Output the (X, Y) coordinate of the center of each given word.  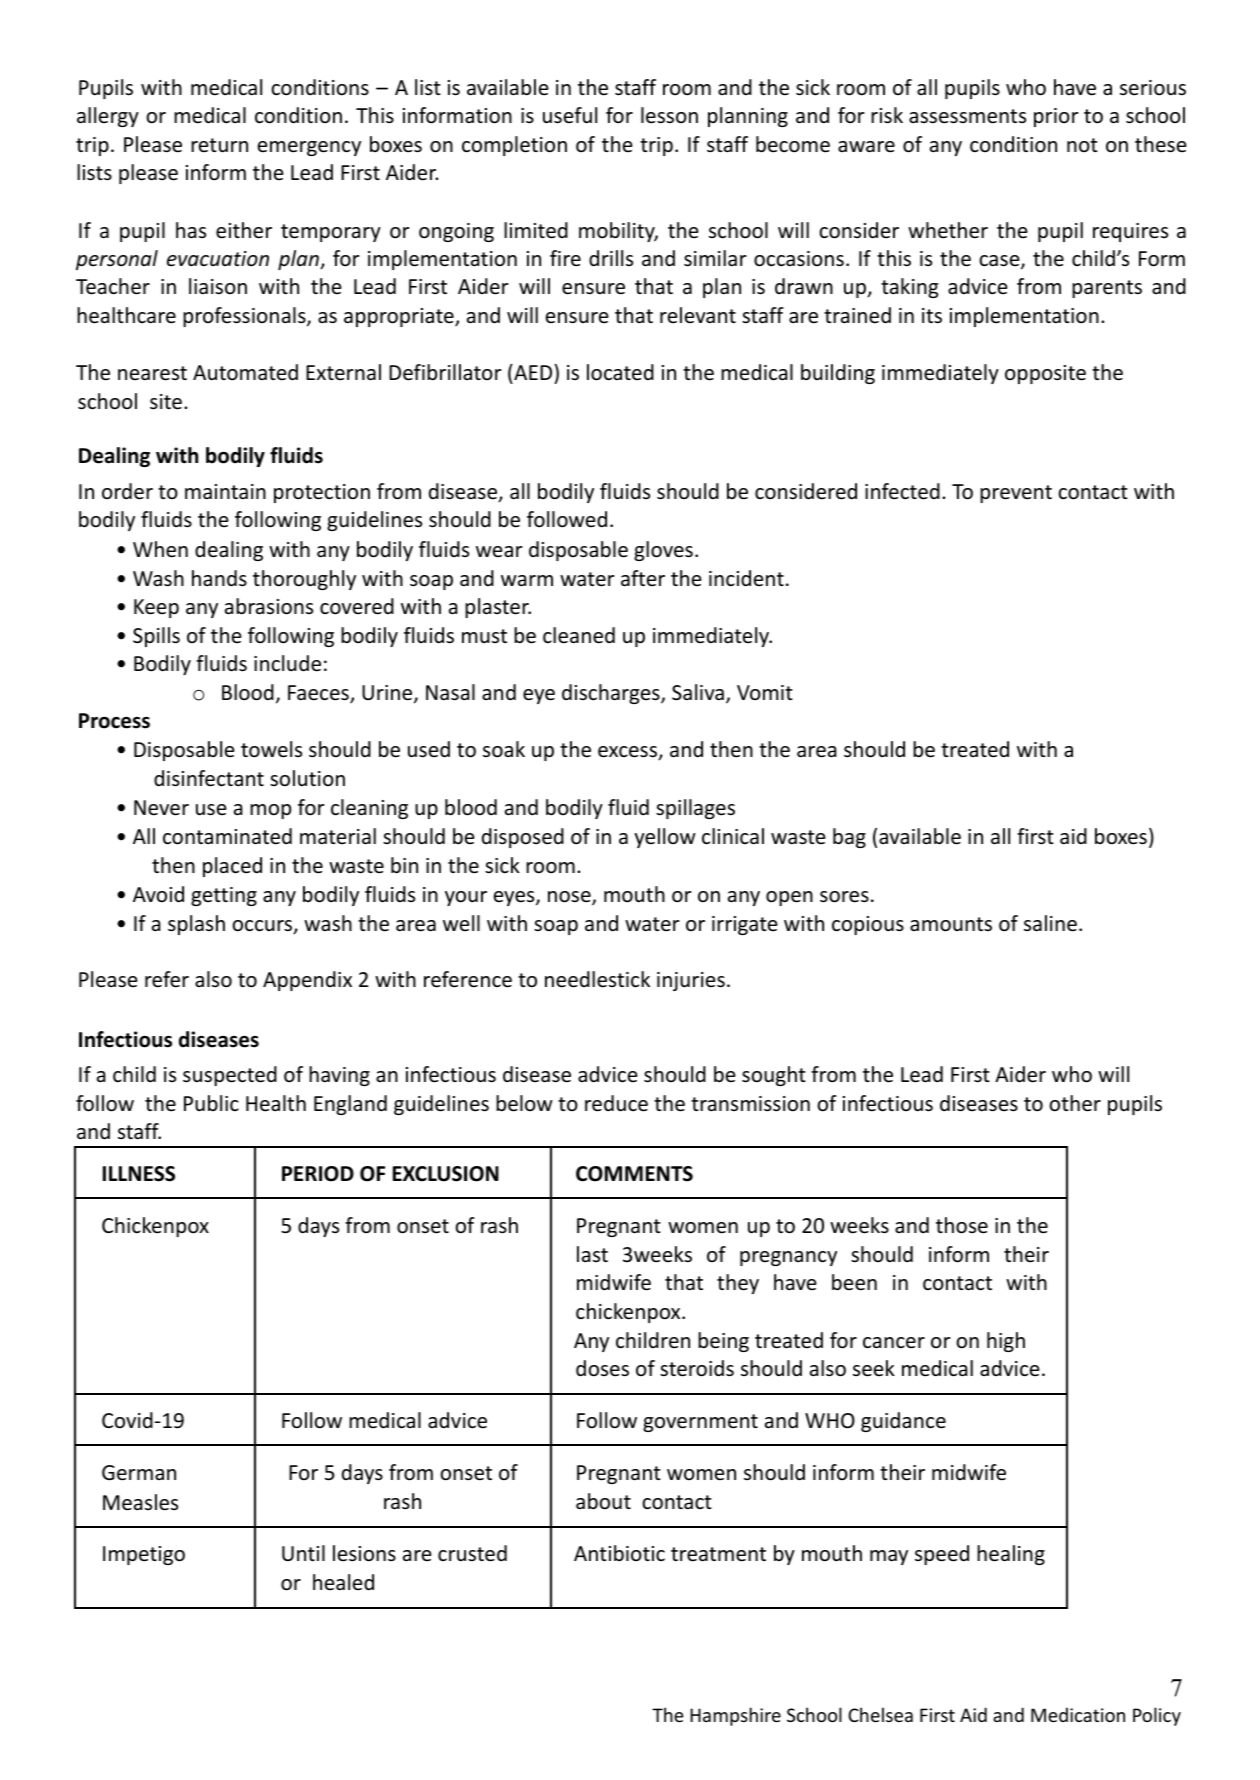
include (287, 663)
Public (211, 1103)
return (219, 145)
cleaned (579, 635)
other (1075, 1103)
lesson (669, 115)
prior (1056, 117)
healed (343, 1582)
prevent (1016, 494)
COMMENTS (634, 1174)
